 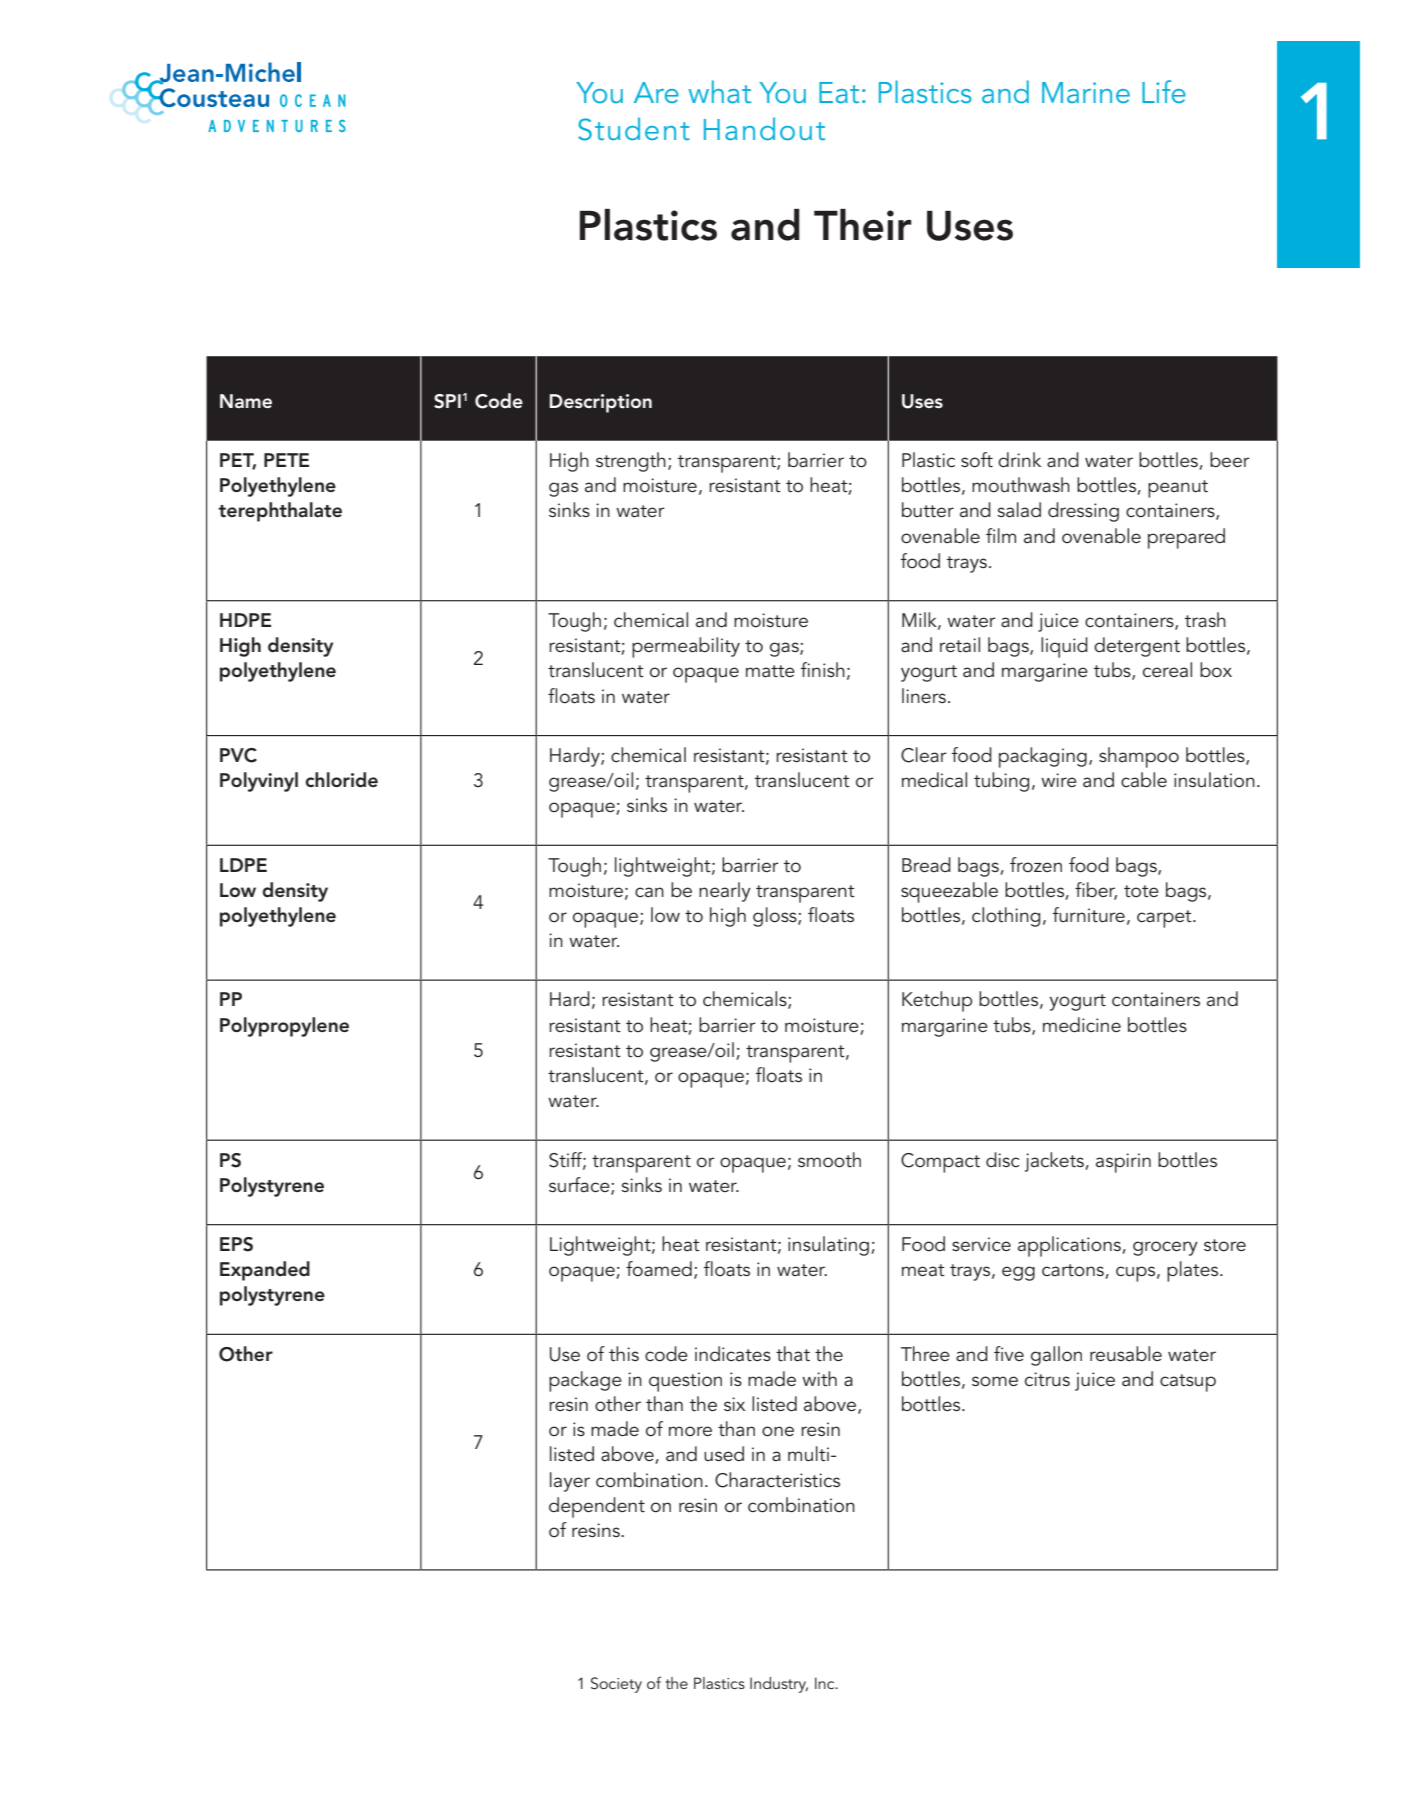 What do you see at coordinates (725, 892) in the image?
I see `nearly` at bounding box center [725, 892].
